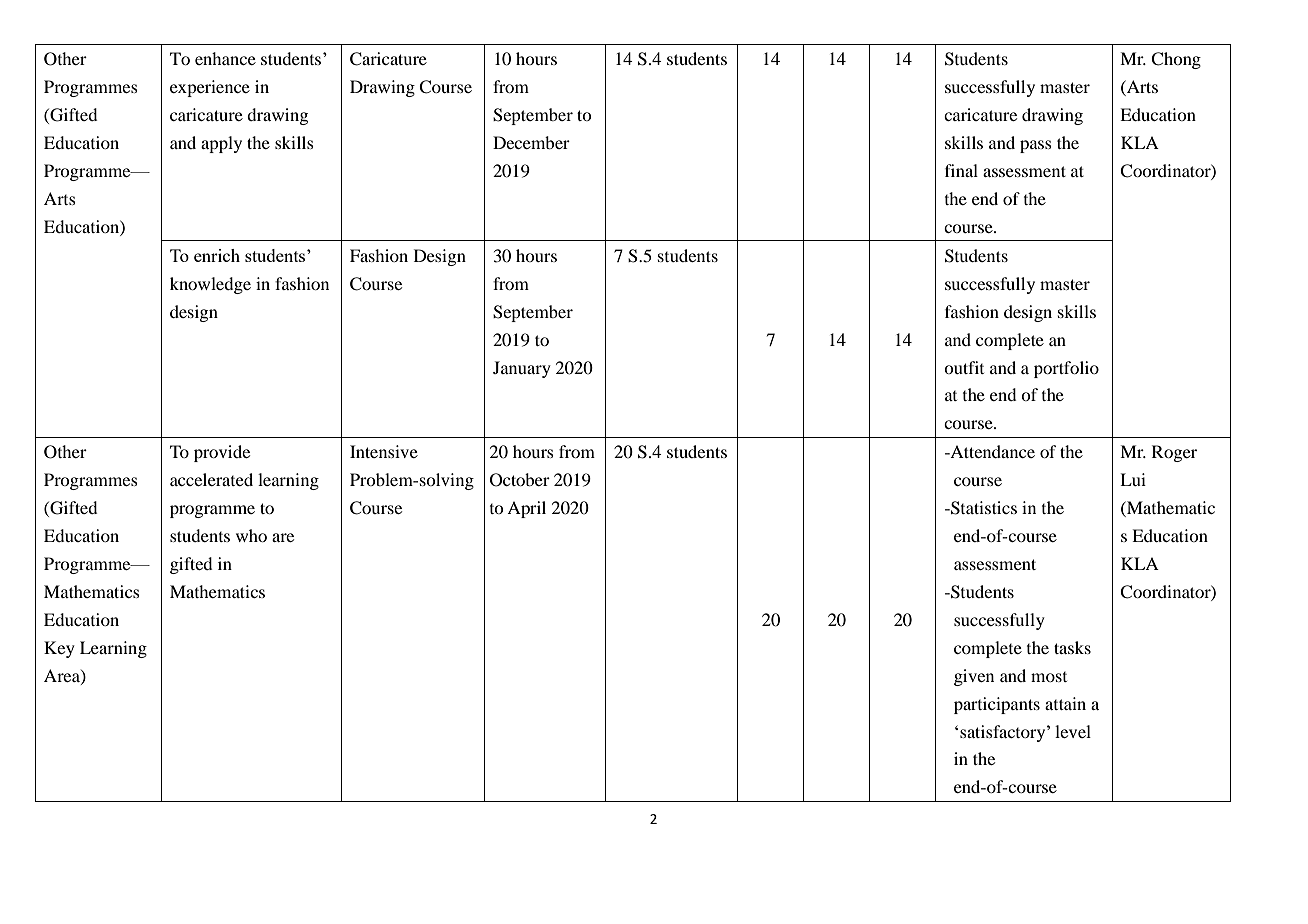 The width and height of the image is (1308, 924). I want to click on January, so click(522, 369).
